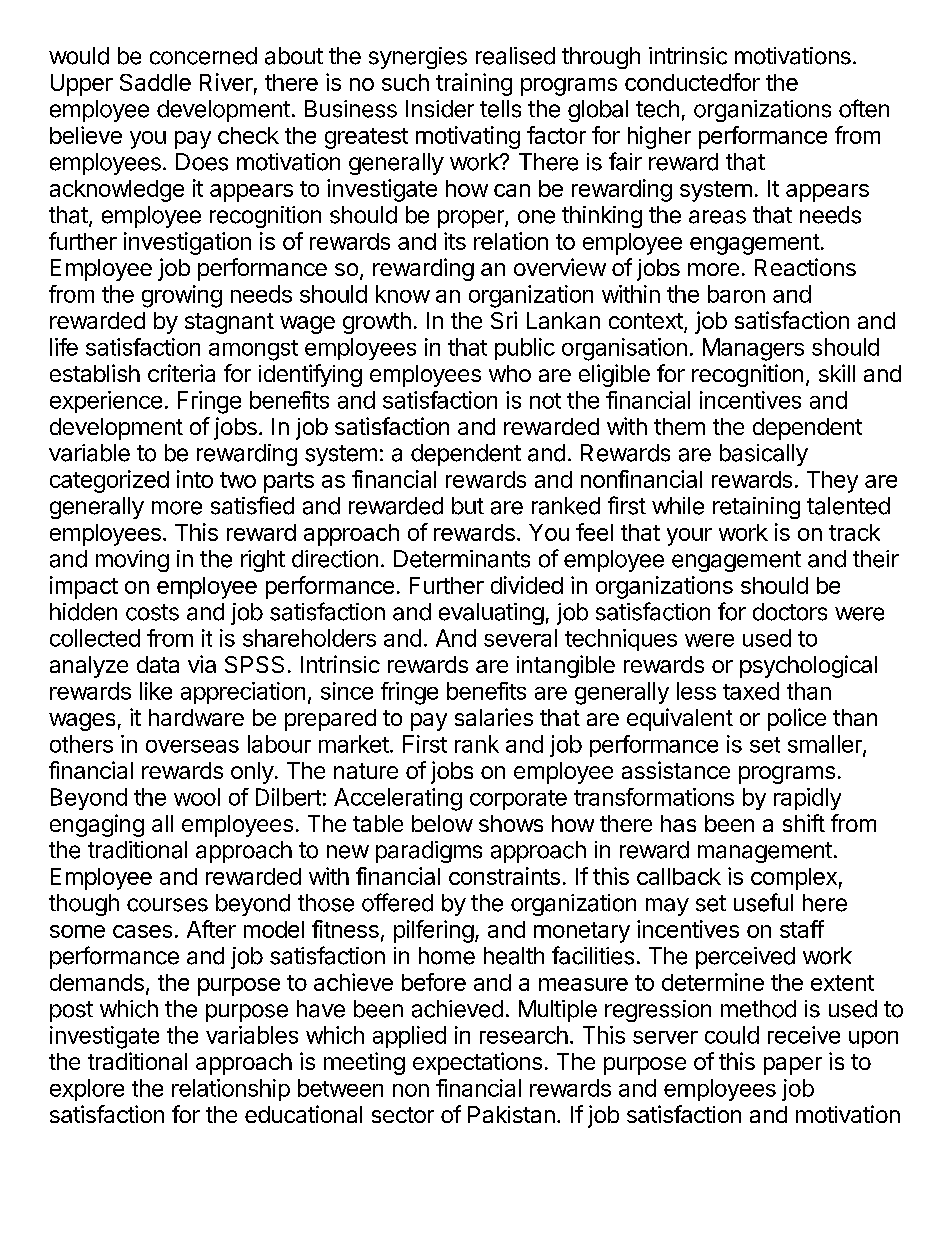 This image has width=952, height=1233. What do you see at coordinates (203, 56) in the image?
I see `concerned` at bounding box center [203, 56].
